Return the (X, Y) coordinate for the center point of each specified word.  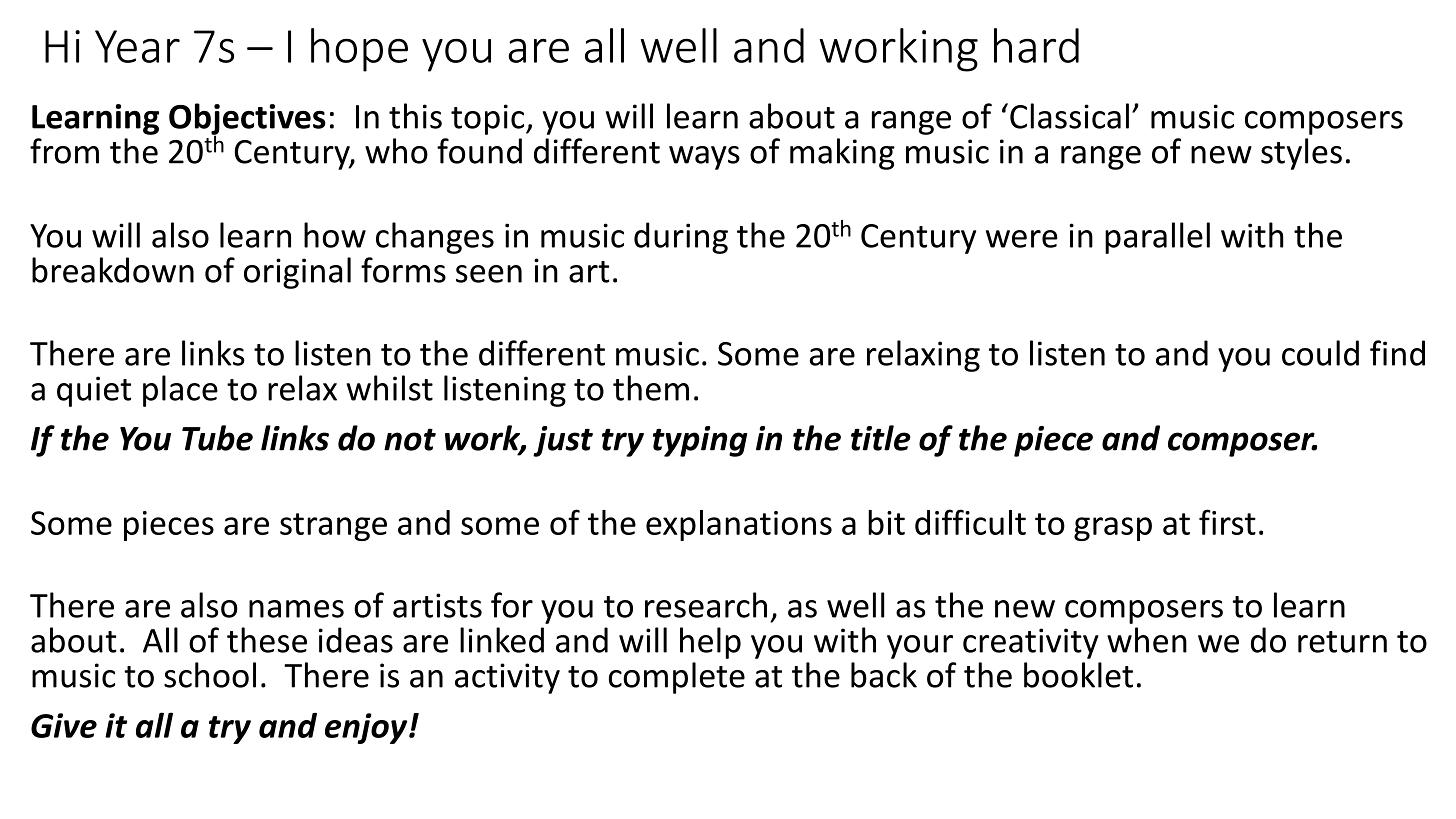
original (297, 273)
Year (137, 46)
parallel (1157, 238)
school (210, 675)
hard (1036, 45)
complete (677, 678)
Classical (1069, 116)
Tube (217, 438)
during (681, 238)
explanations (739, 525)
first (1227, 522)
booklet (1078, 675)
